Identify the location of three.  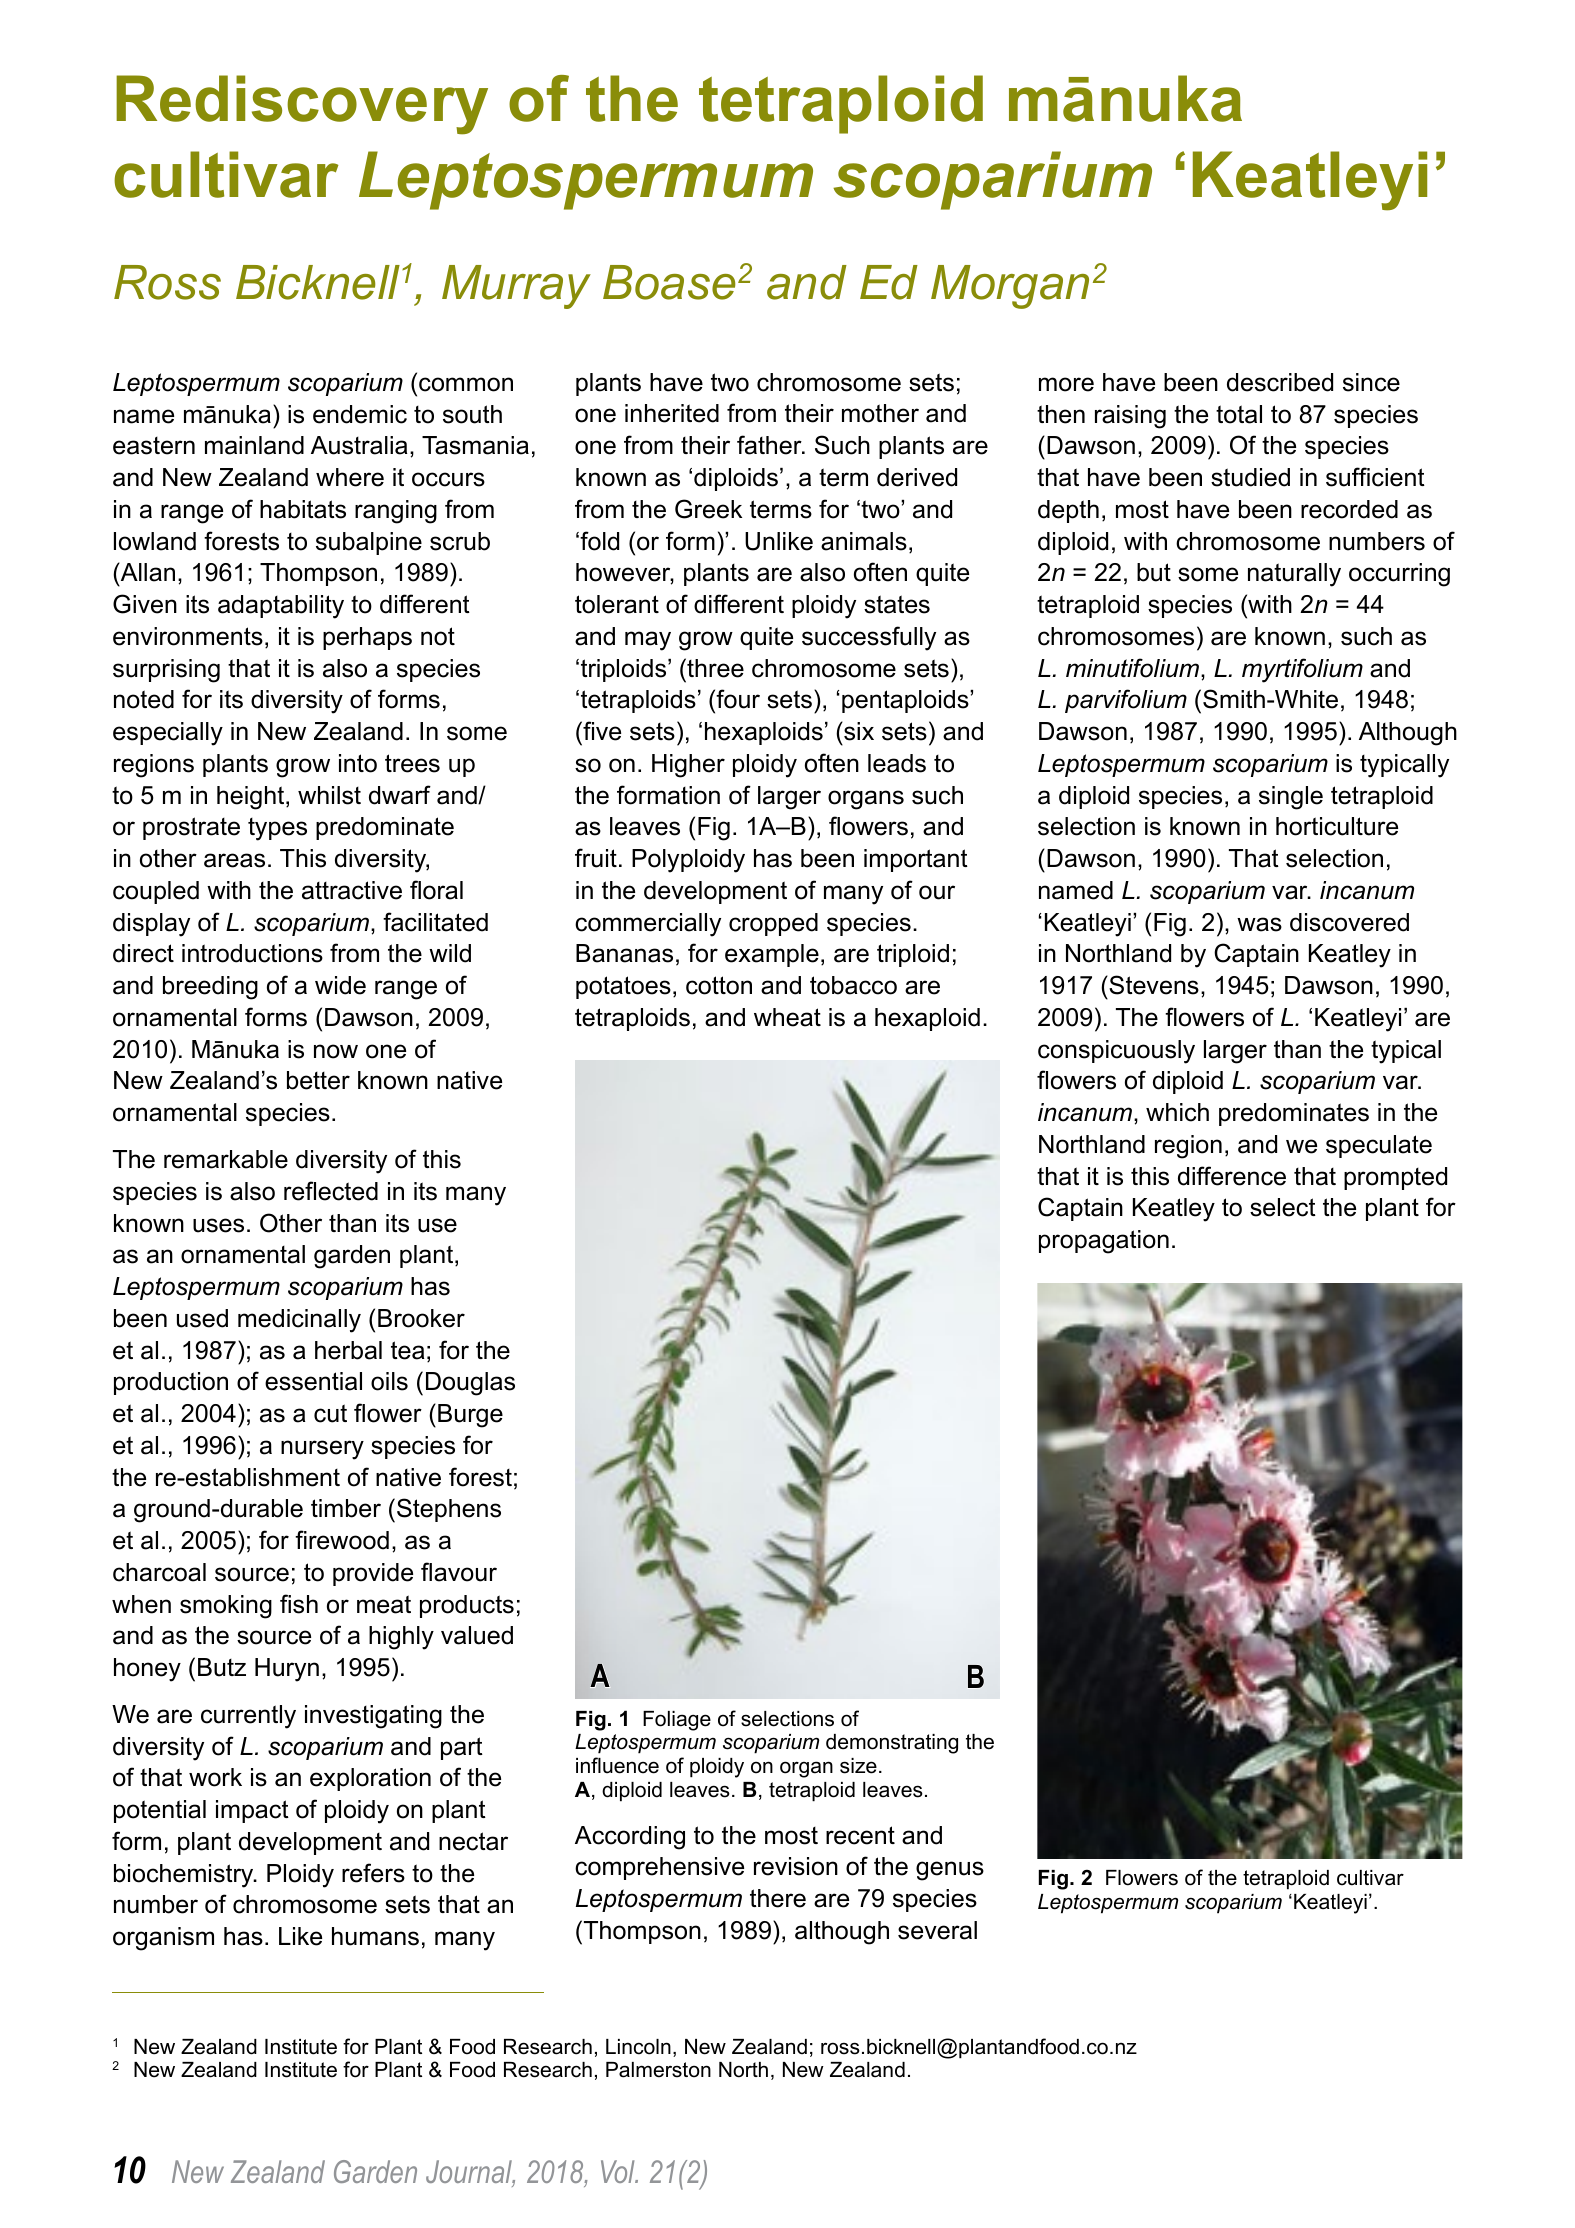
(714, 668).
